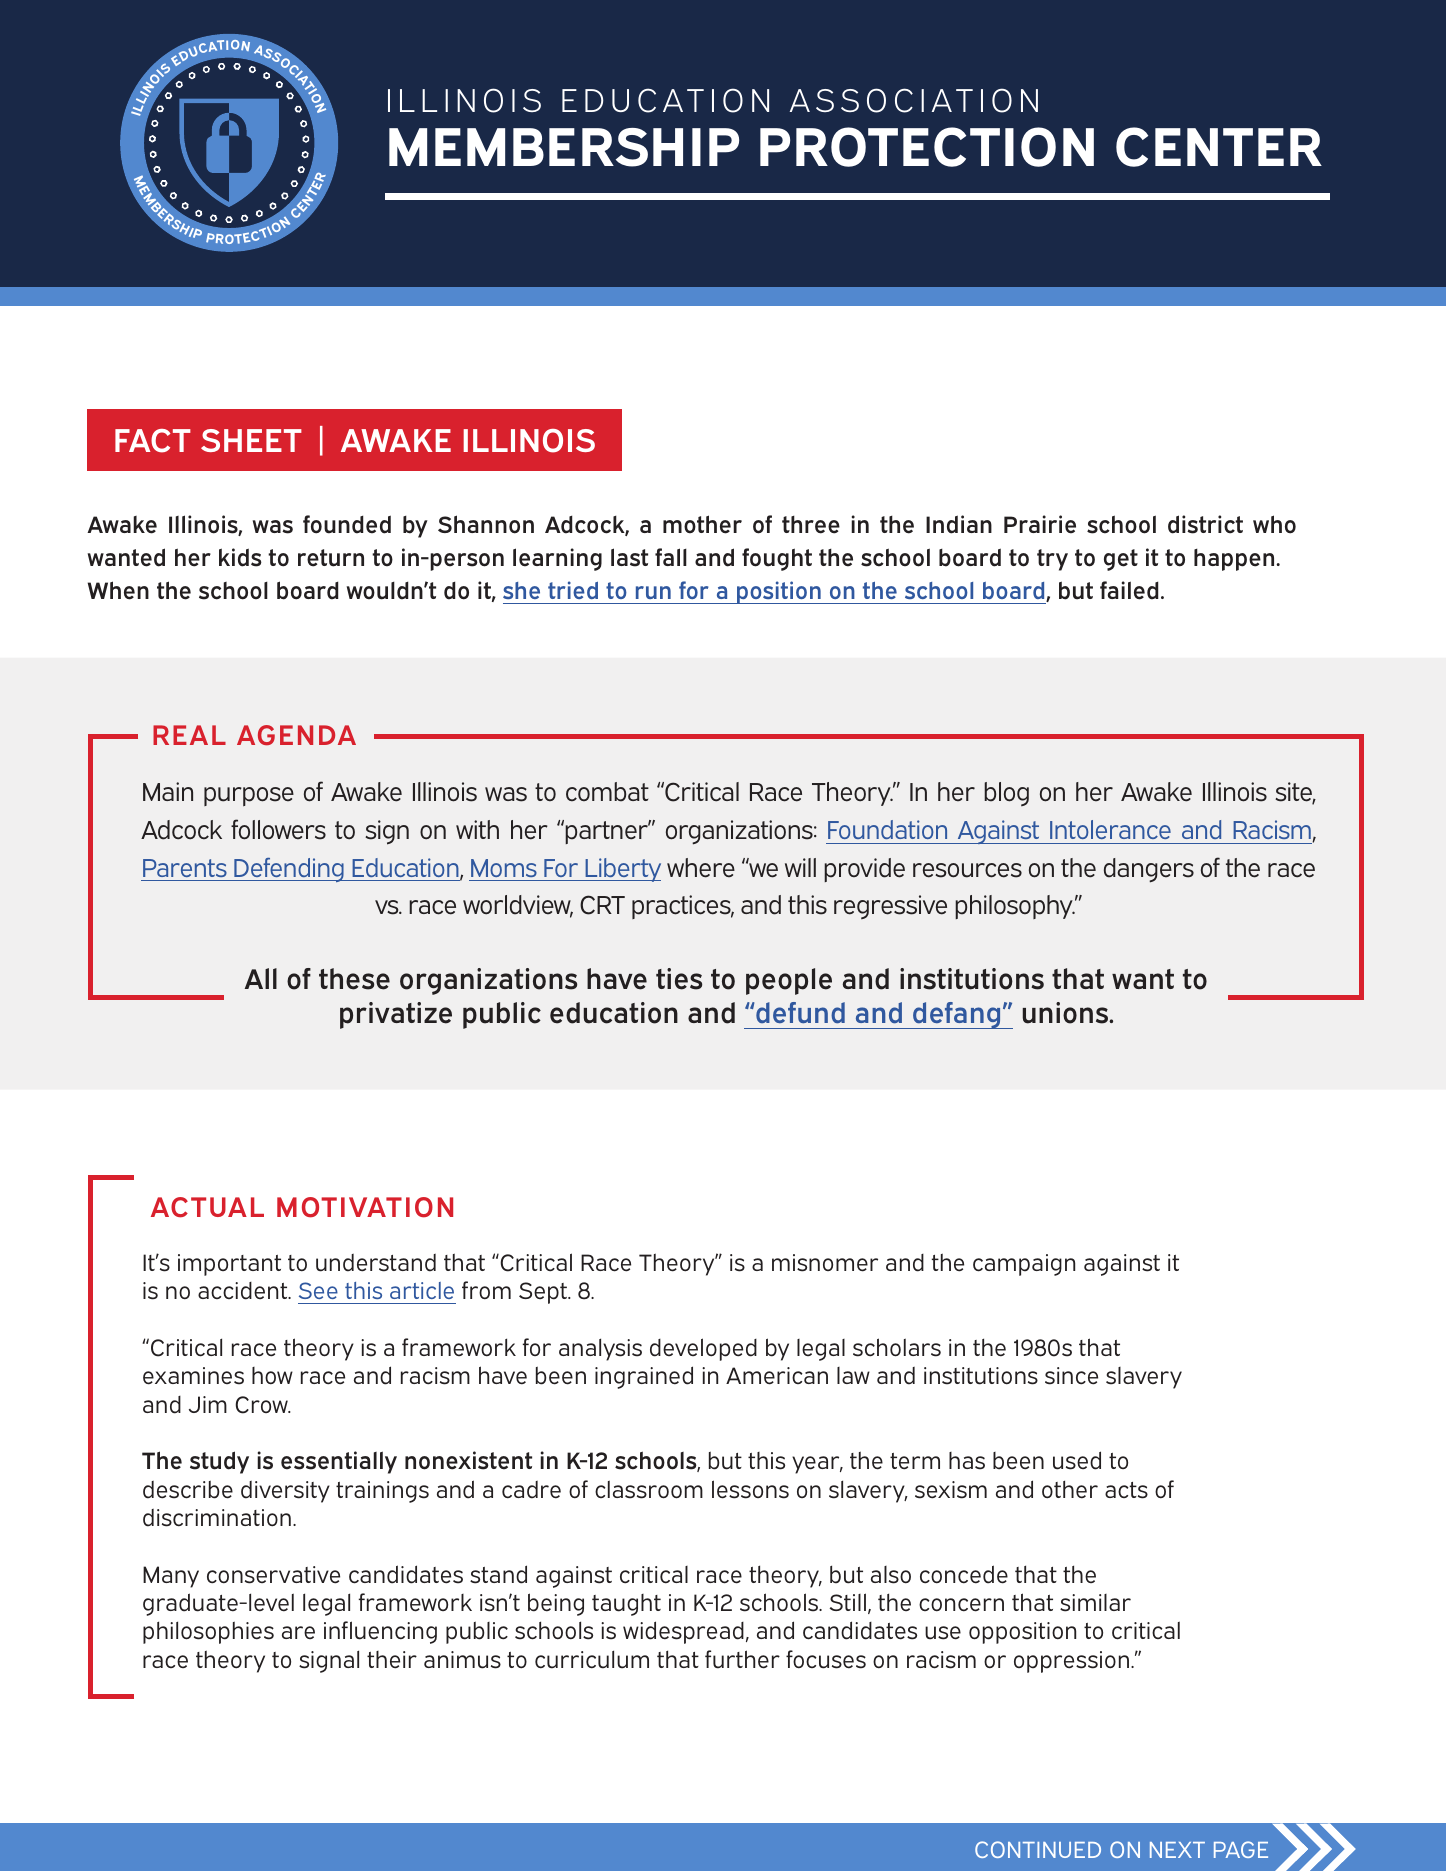 The width and height of the document is (1446, 1871). Describe the element at coordinates (703, 1349) in the document. I see `developed` at that location.
